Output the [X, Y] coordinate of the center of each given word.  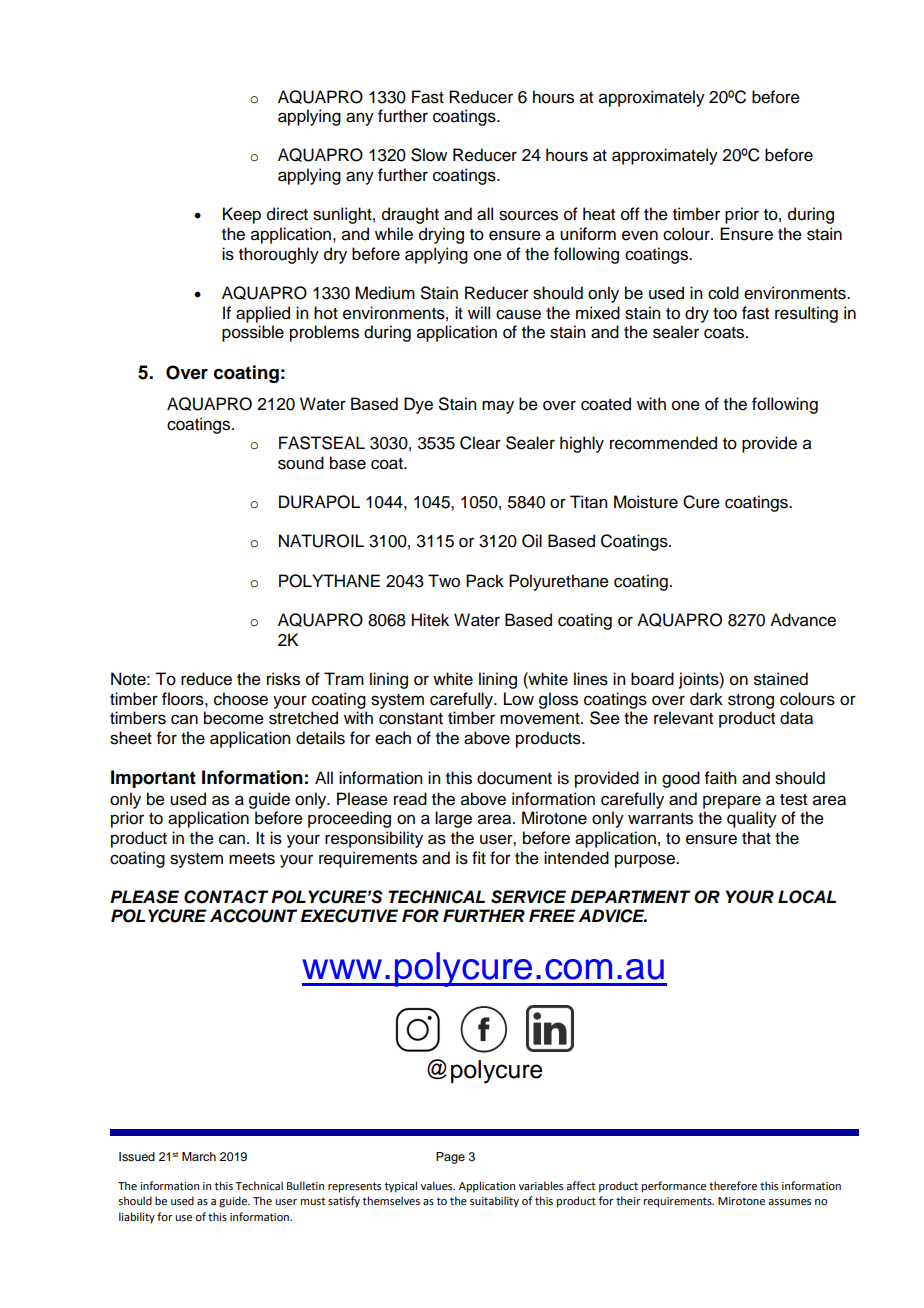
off [630, 214]
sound [301, 463]
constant [411, 719]
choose [241, 699]
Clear [480, 443]
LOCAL [807, 897]
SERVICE [528, 897]
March [199, 1156]
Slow [429, 155]
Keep [242, 215]
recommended [663, 443]
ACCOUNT [253, 916]
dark [706, 699]
